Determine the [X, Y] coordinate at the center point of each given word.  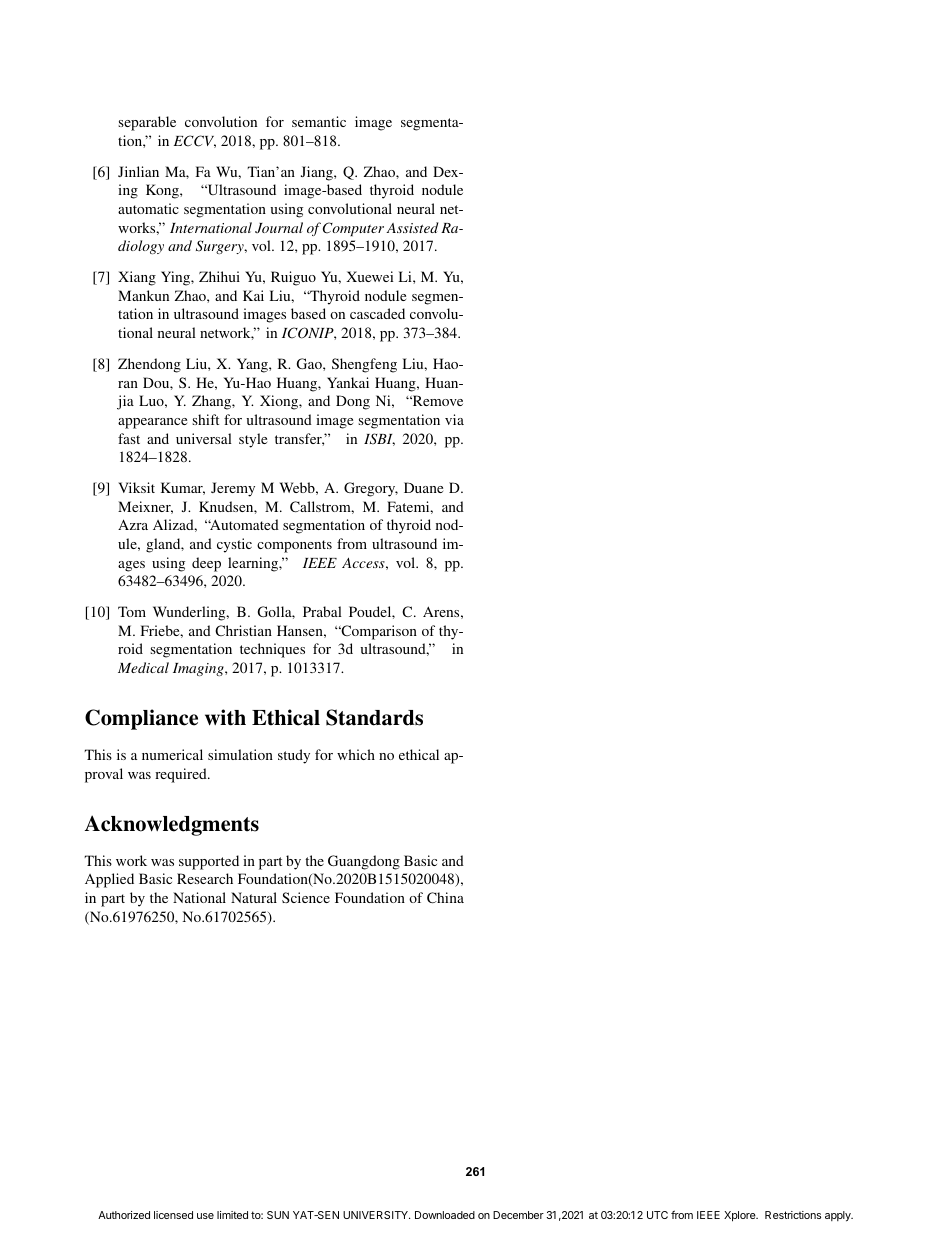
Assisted [412, 227]
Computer [353, 229]
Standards [374, 717]
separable [147, 123]
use [205, 1216]
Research [205, 878]
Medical [143, 667]
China [445, 897]
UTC [657, 1215]
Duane [423, 487]
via [454, 419]
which [356, 754]
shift [205, 419]
